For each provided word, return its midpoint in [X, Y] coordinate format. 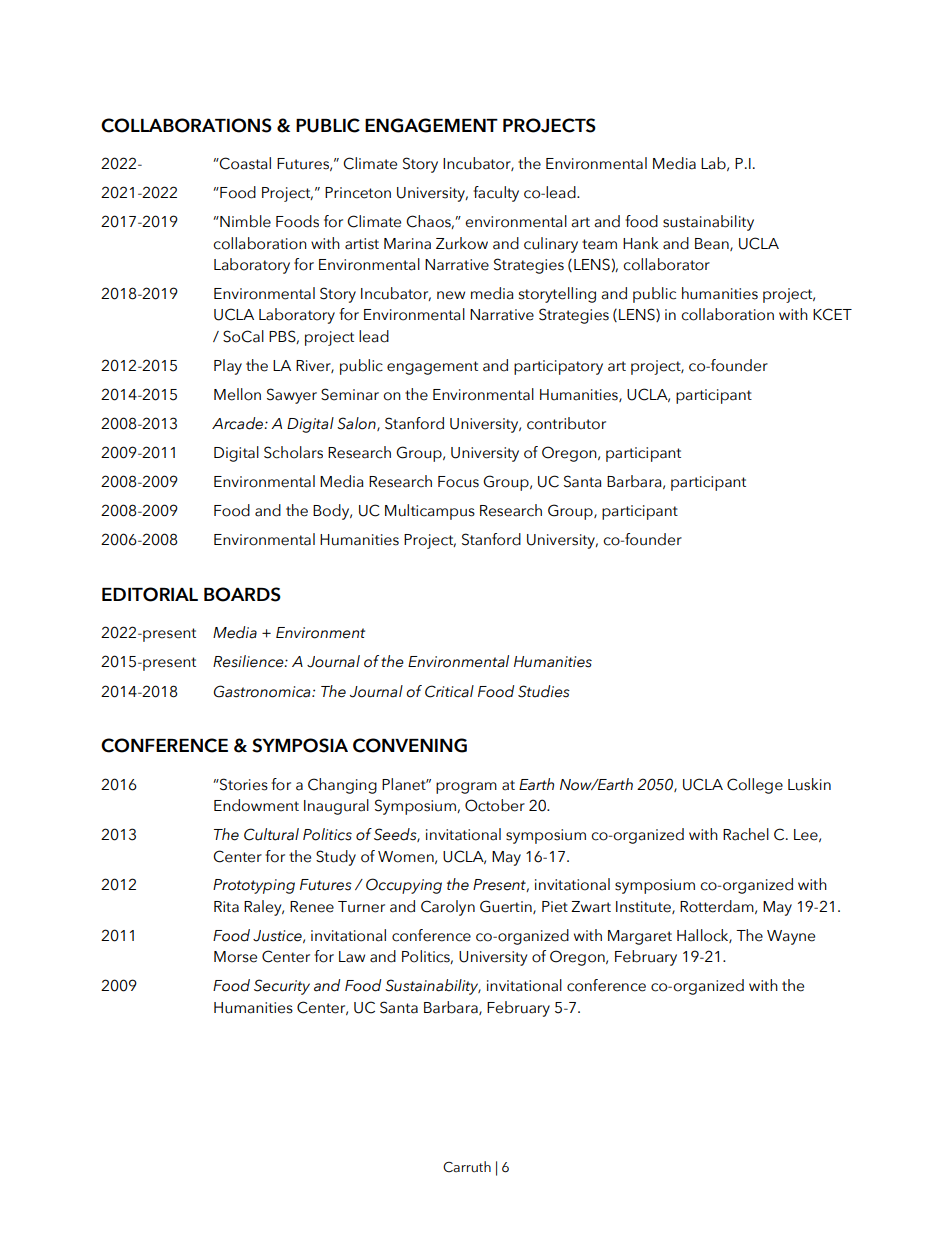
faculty [496, 194]
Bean [713, 244]
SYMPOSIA [300, 745]
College [755, 786]
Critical [449, 691]
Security [282, 987]
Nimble [244, 221]
